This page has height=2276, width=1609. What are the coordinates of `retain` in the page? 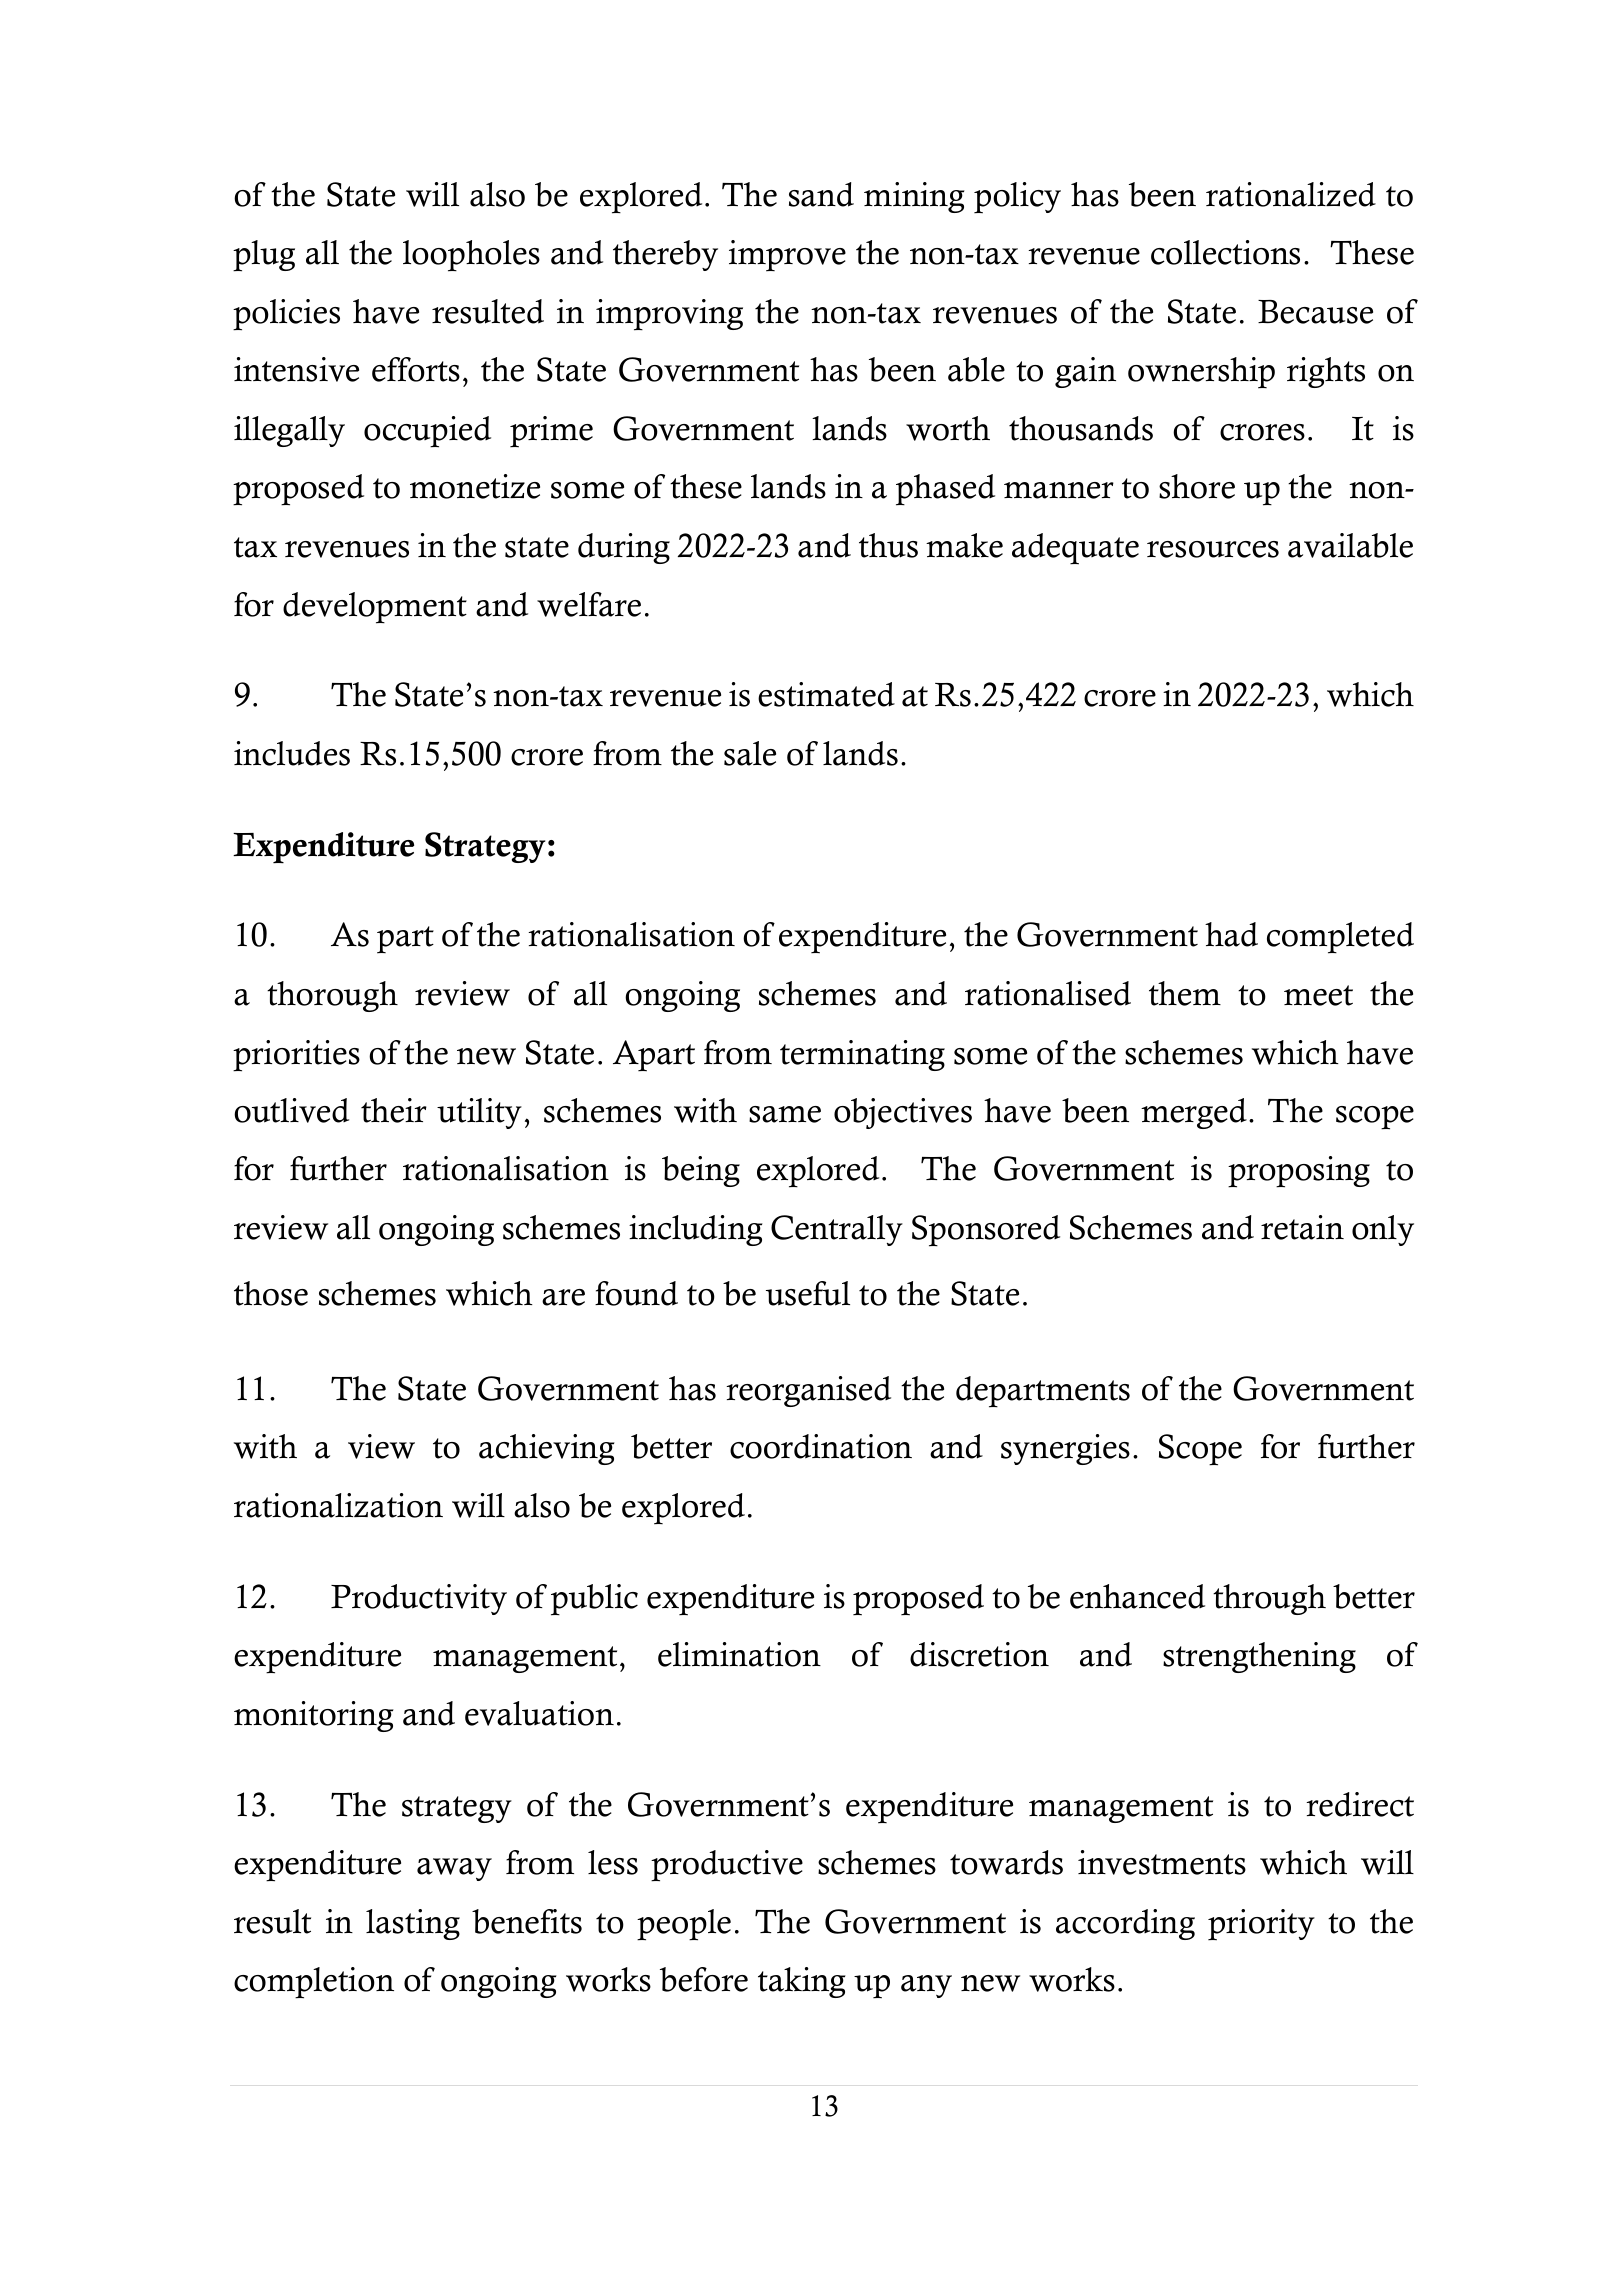 It's located at (1302, 1227).
